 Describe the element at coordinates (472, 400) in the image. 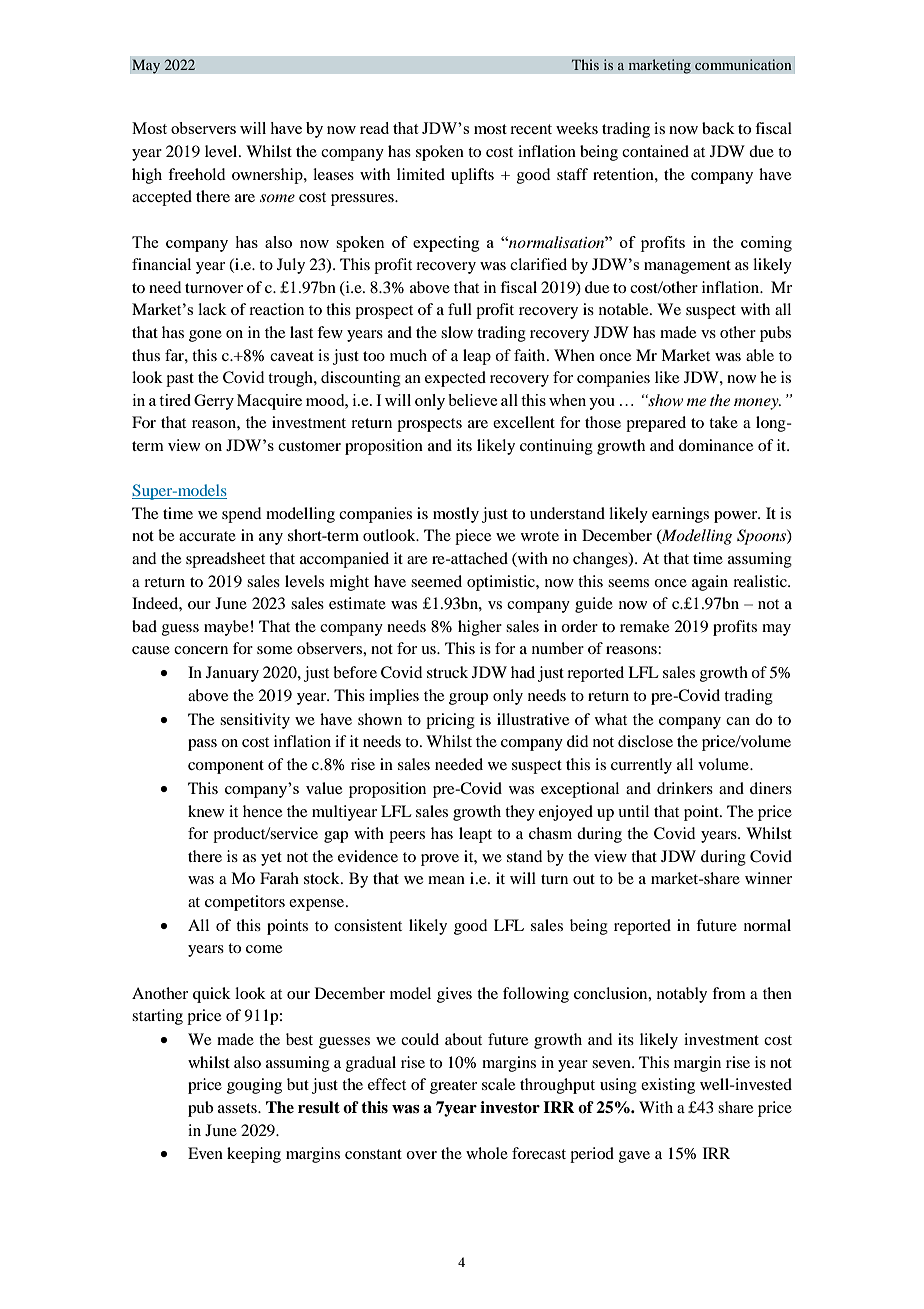

I see `believe` at that location.
